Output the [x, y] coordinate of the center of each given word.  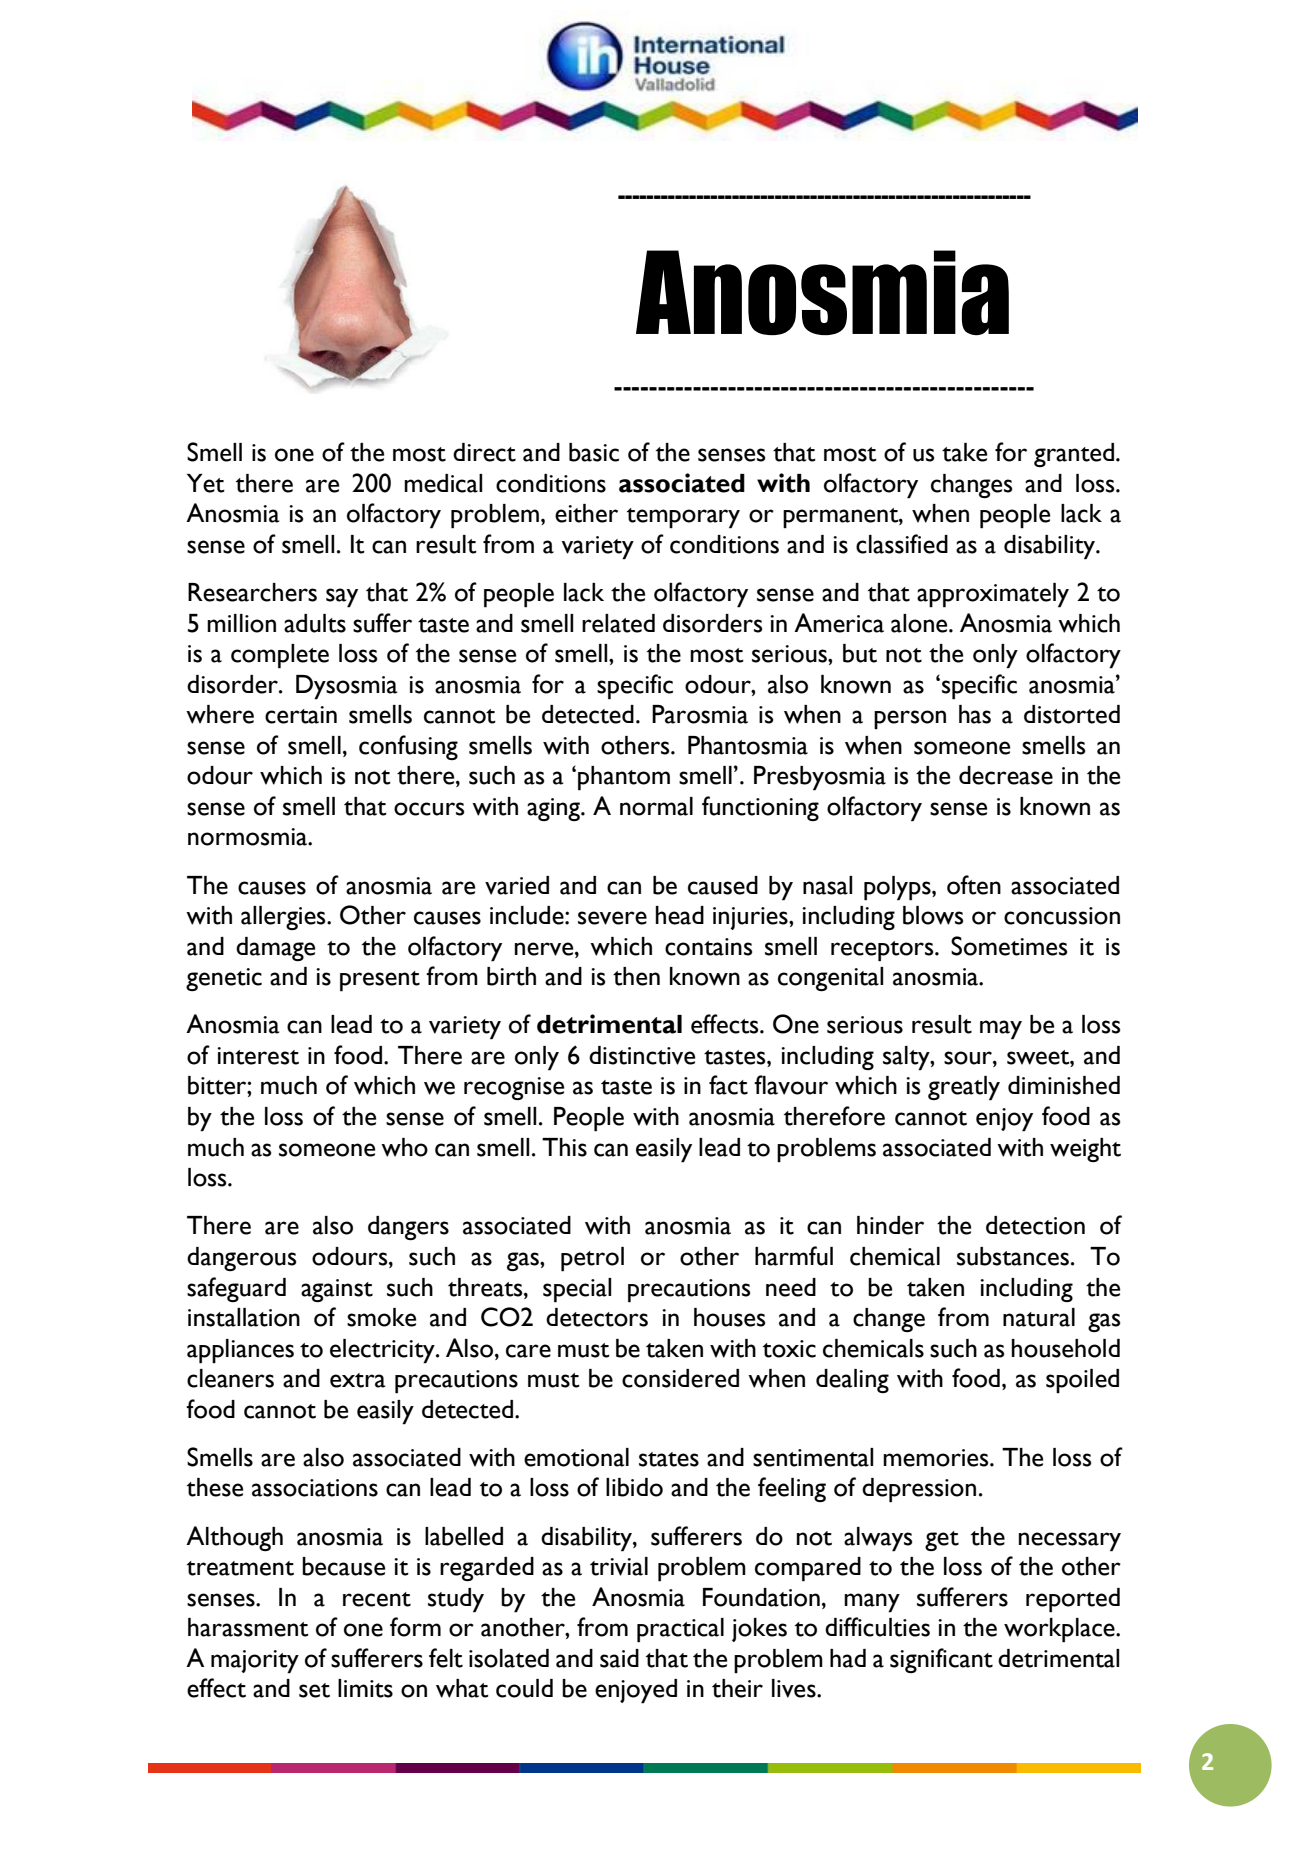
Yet [206, 483]
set [314, 1690]
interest [258, 1056]
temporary [683, 518]
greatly [964, 1088]
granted [1074, 455]
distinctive [642, 1055]
